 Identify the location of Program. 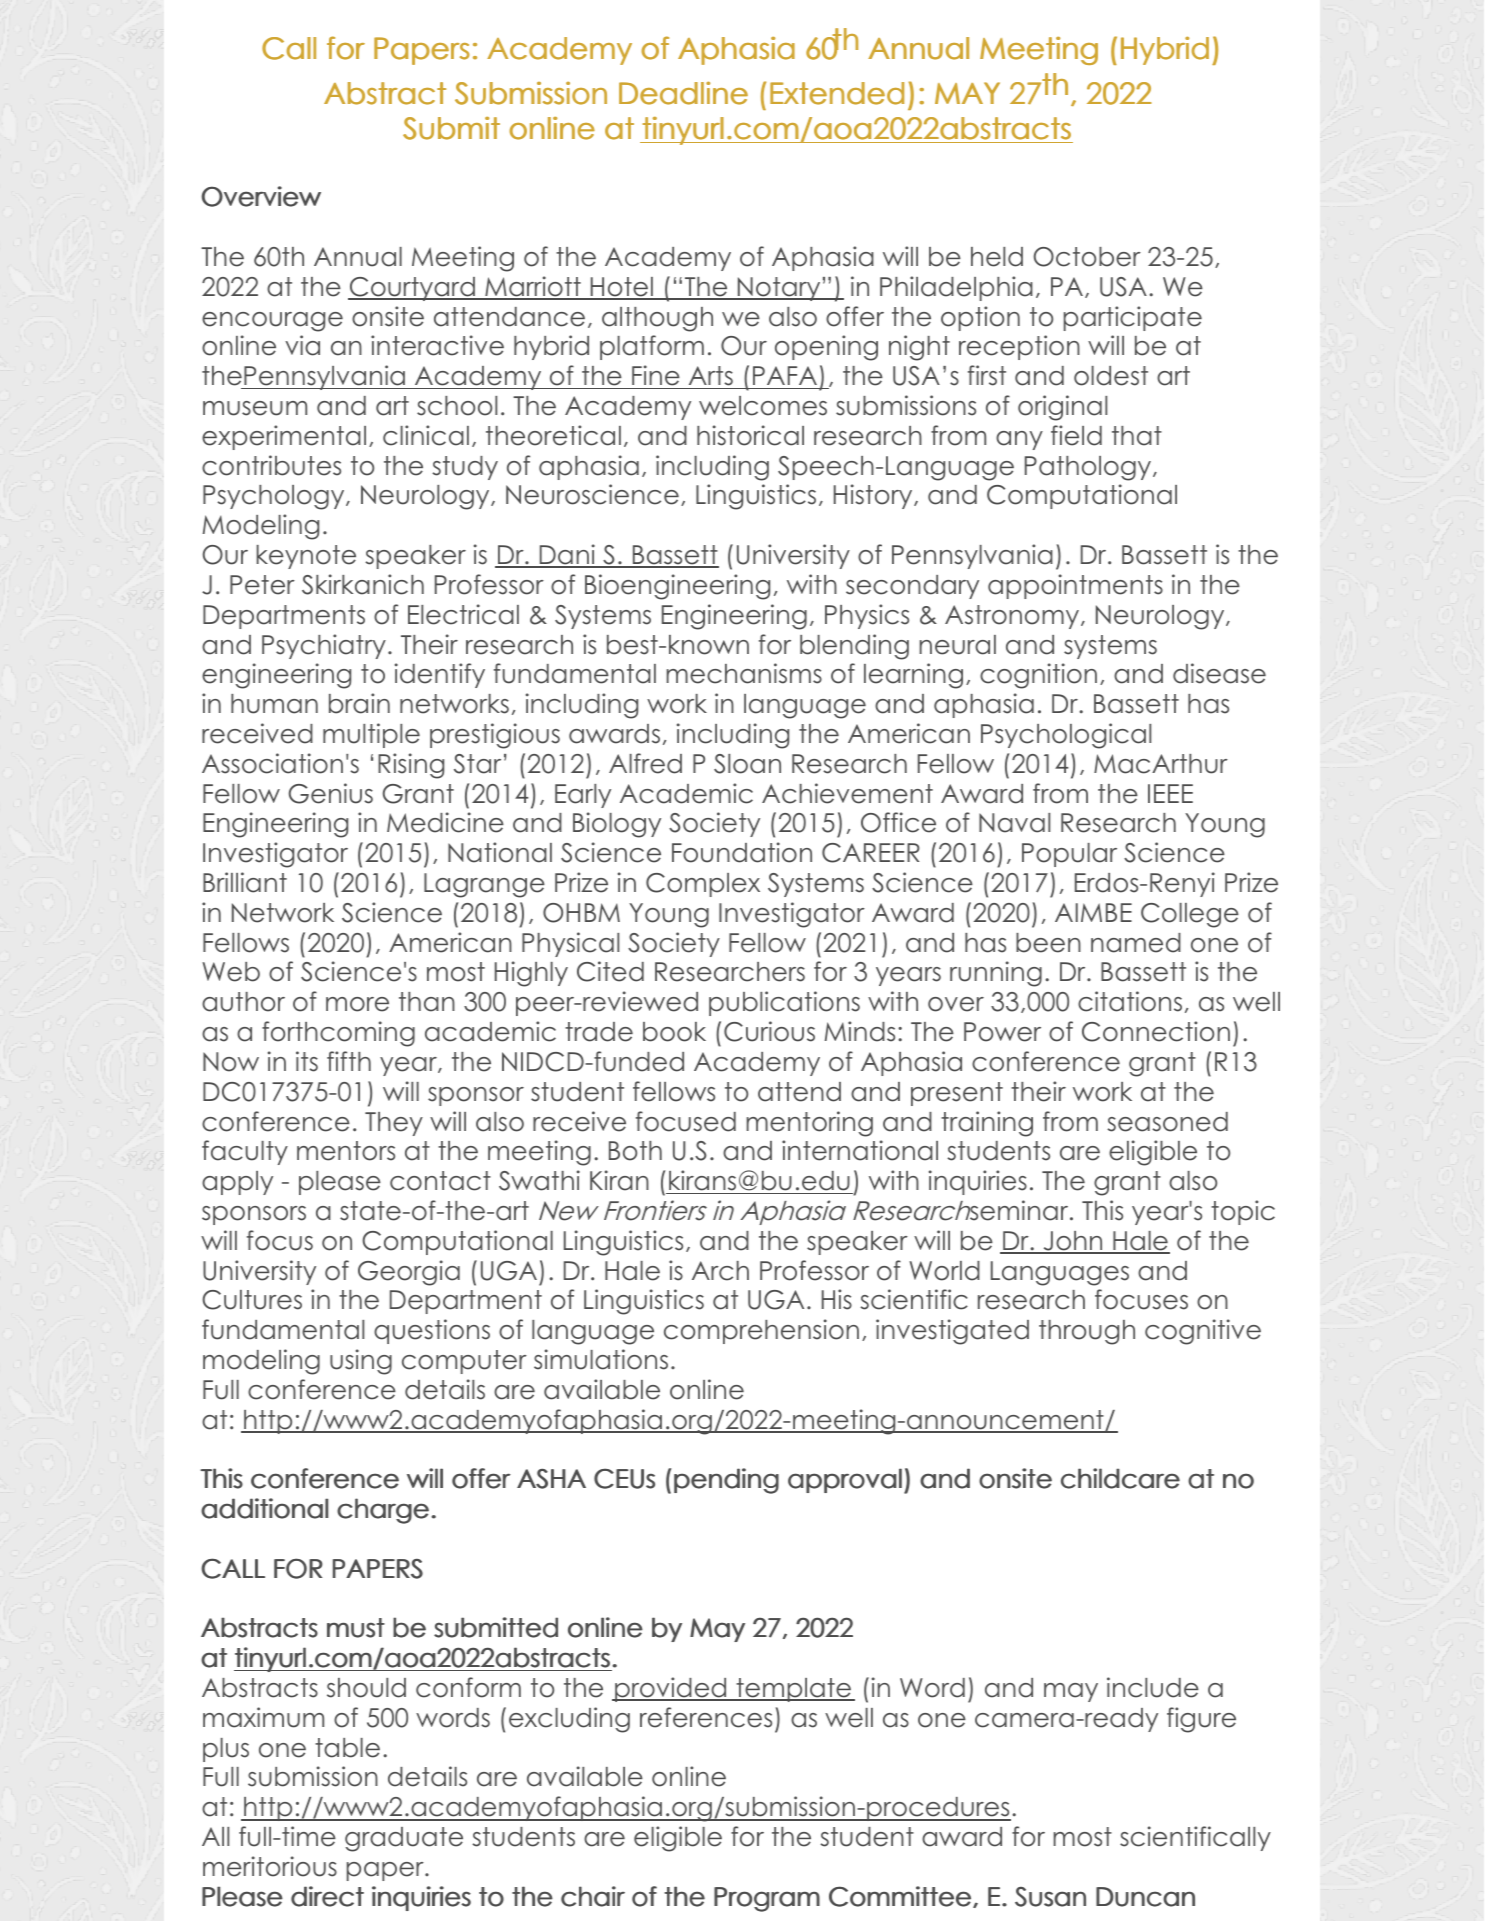
(767, 1899).
